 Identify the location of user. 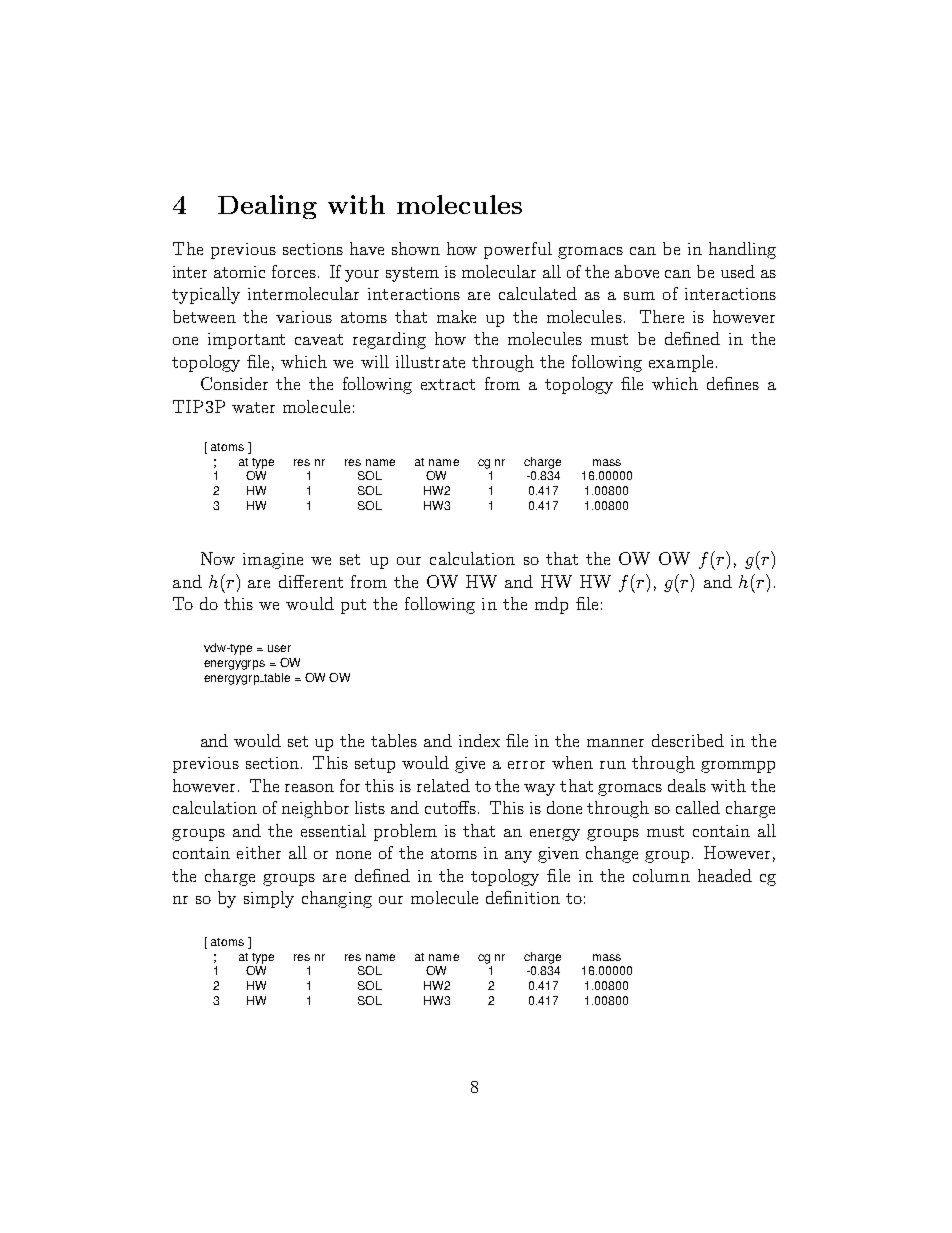
(279, 648).
